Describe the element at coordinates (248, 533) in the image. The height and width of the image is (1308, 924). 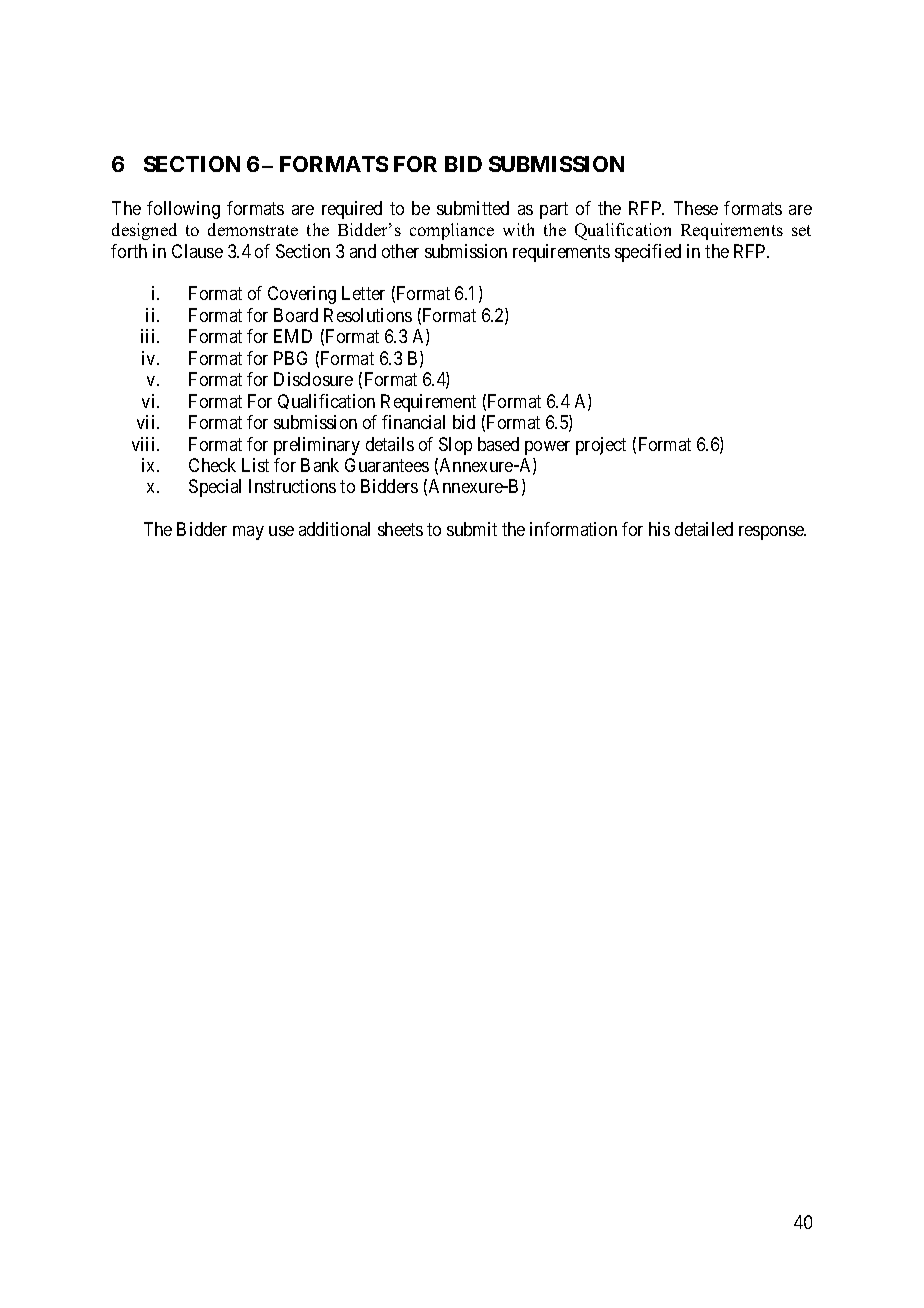
I see `may` at that location.
